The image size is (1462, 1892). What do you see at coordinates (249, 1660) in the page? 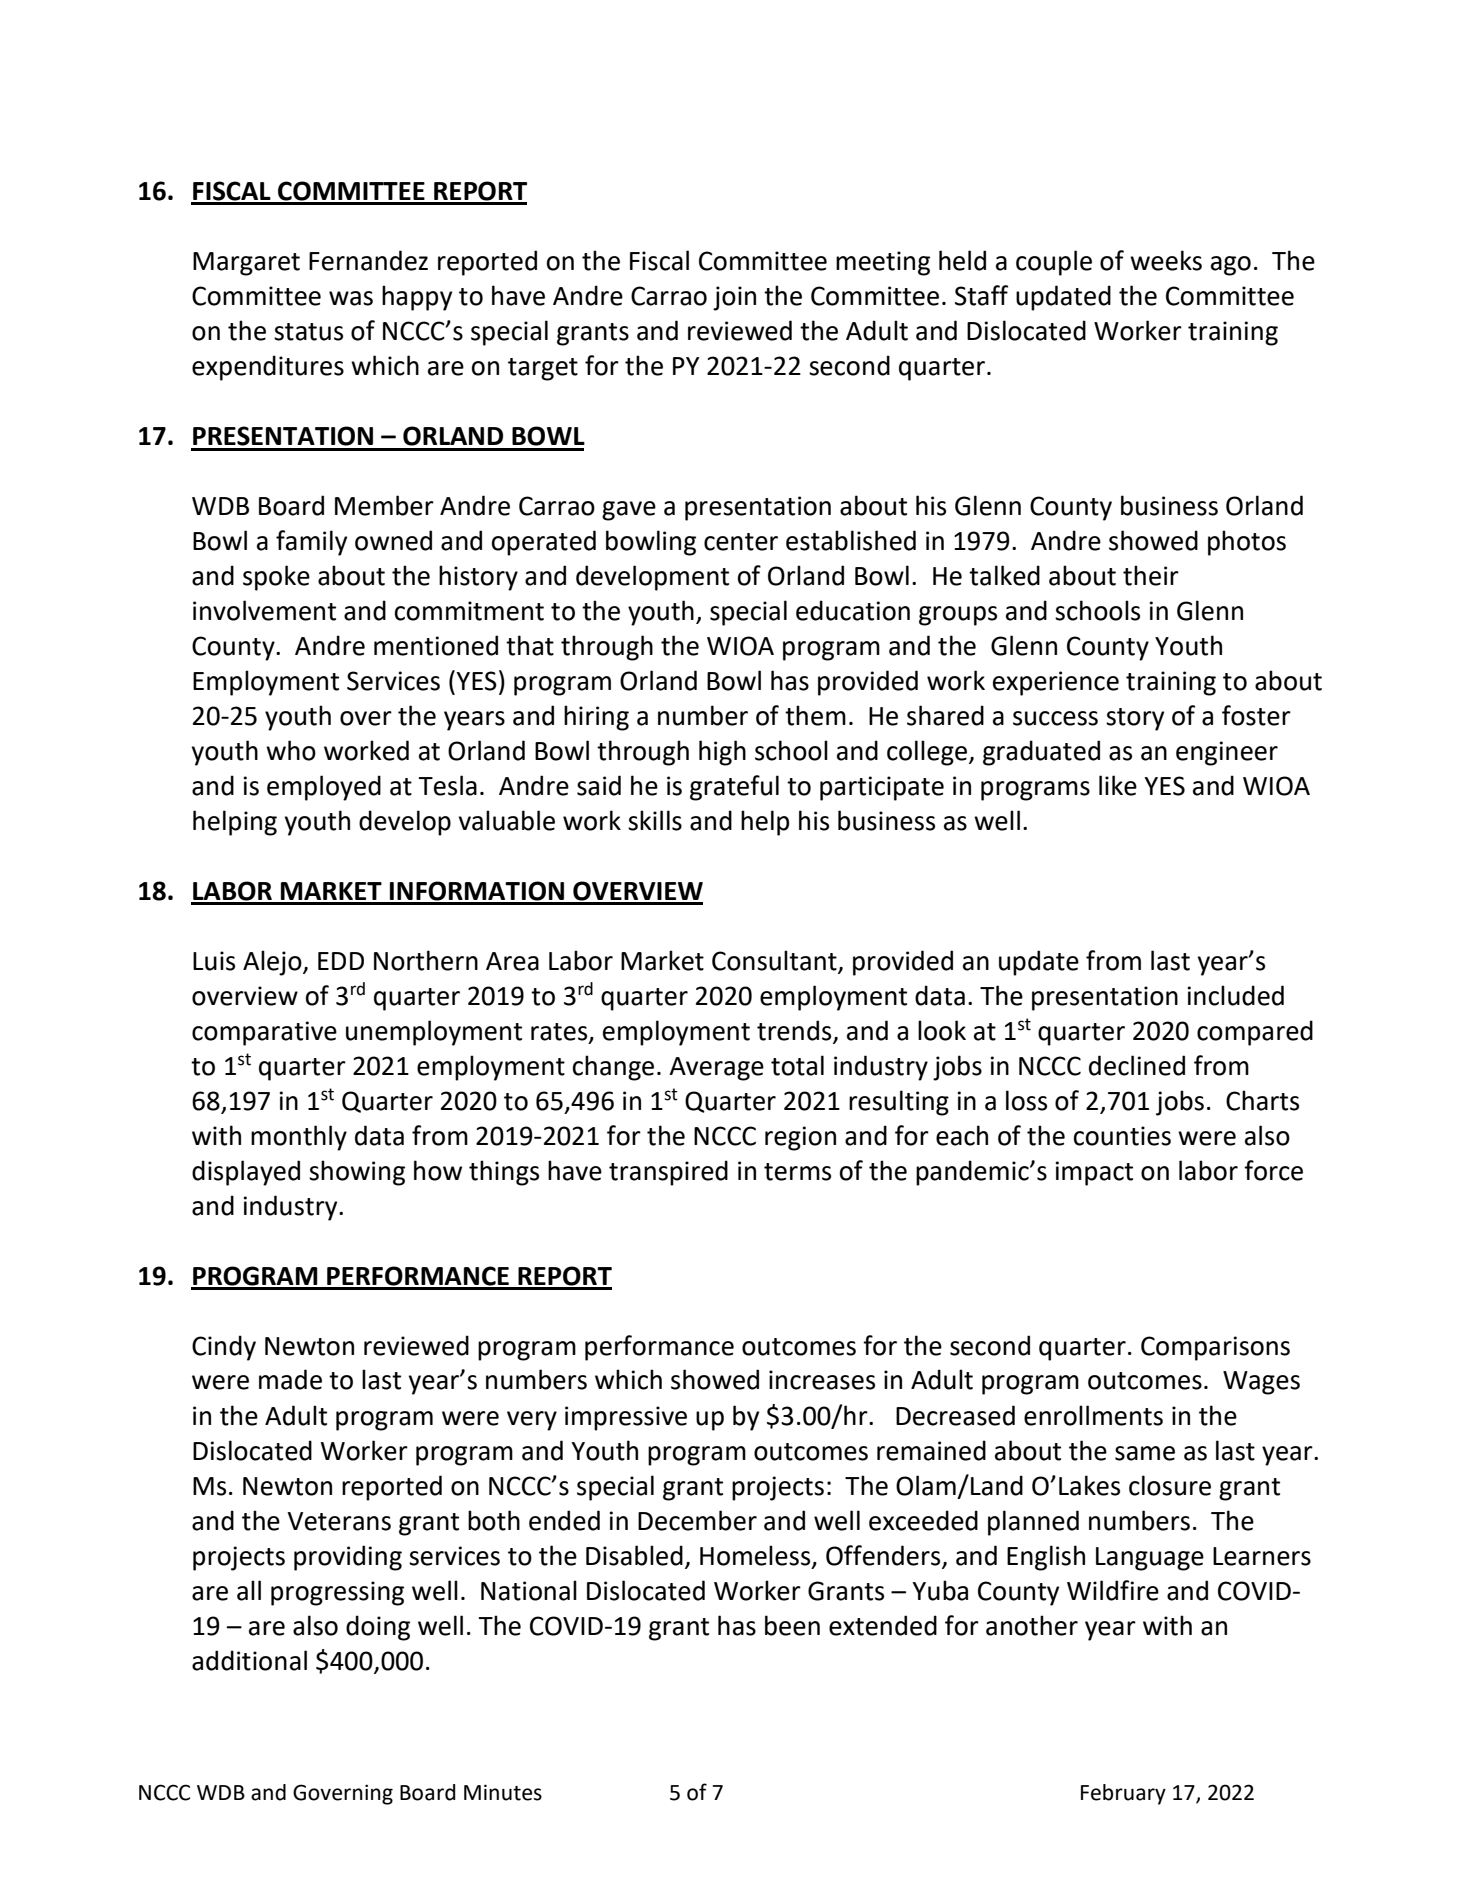
I see `additional` at bounding box center [249, 1660].
